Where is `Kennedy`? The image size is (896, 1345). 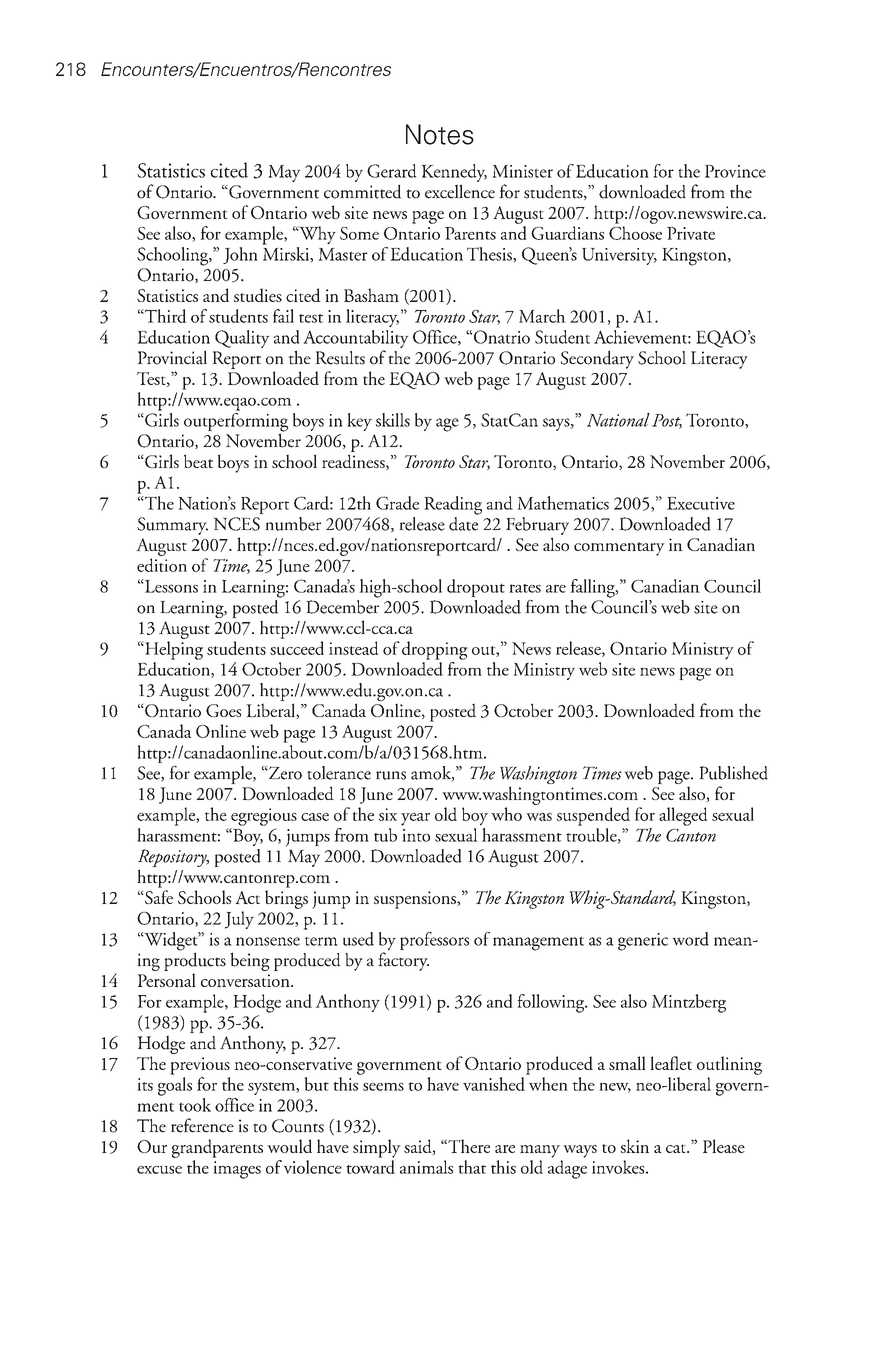
Kennedy is located at coordinates (454, 173).
